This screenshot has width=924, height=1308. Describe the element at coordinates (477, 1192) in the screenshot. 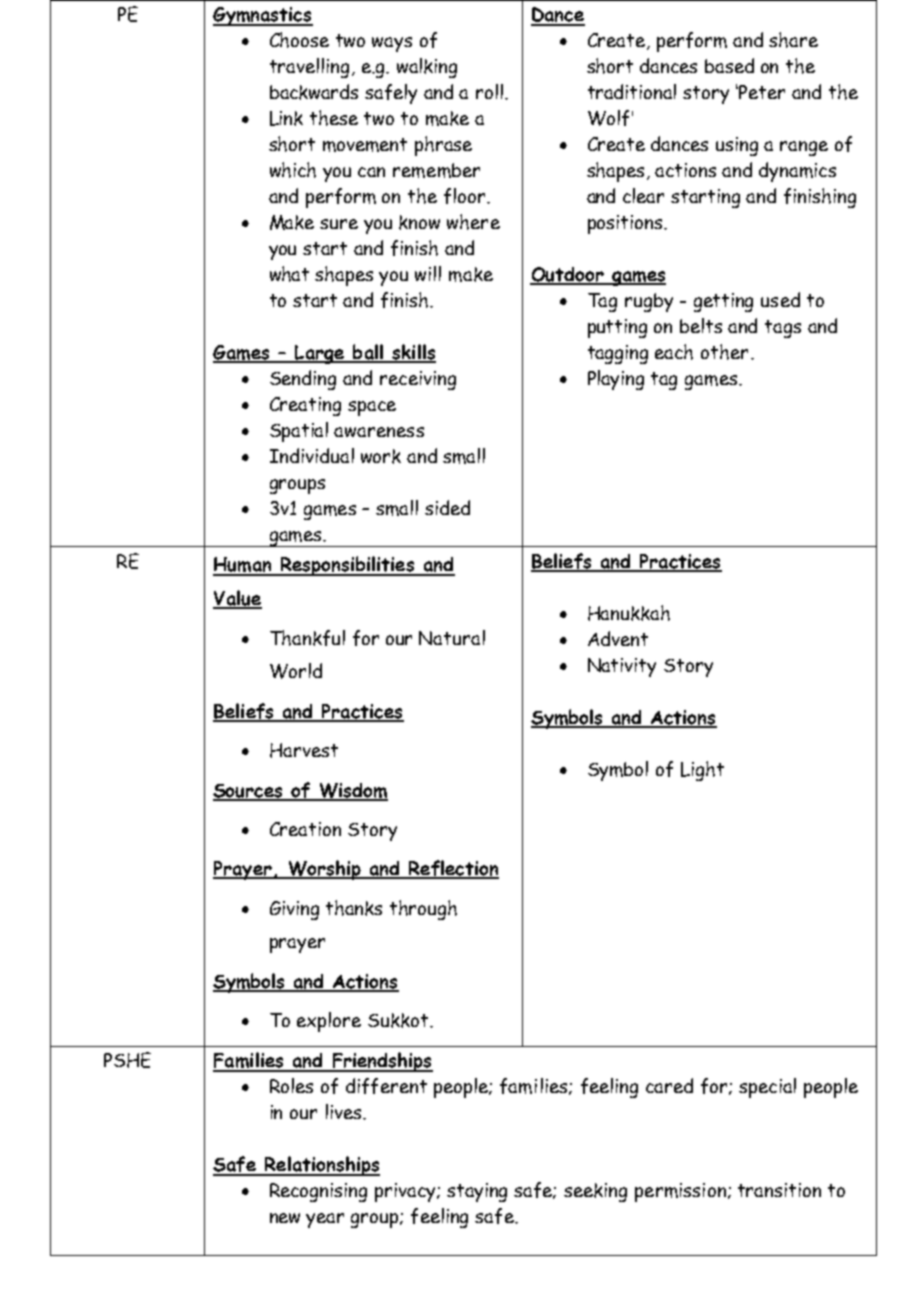

I see `staying` at that location.
